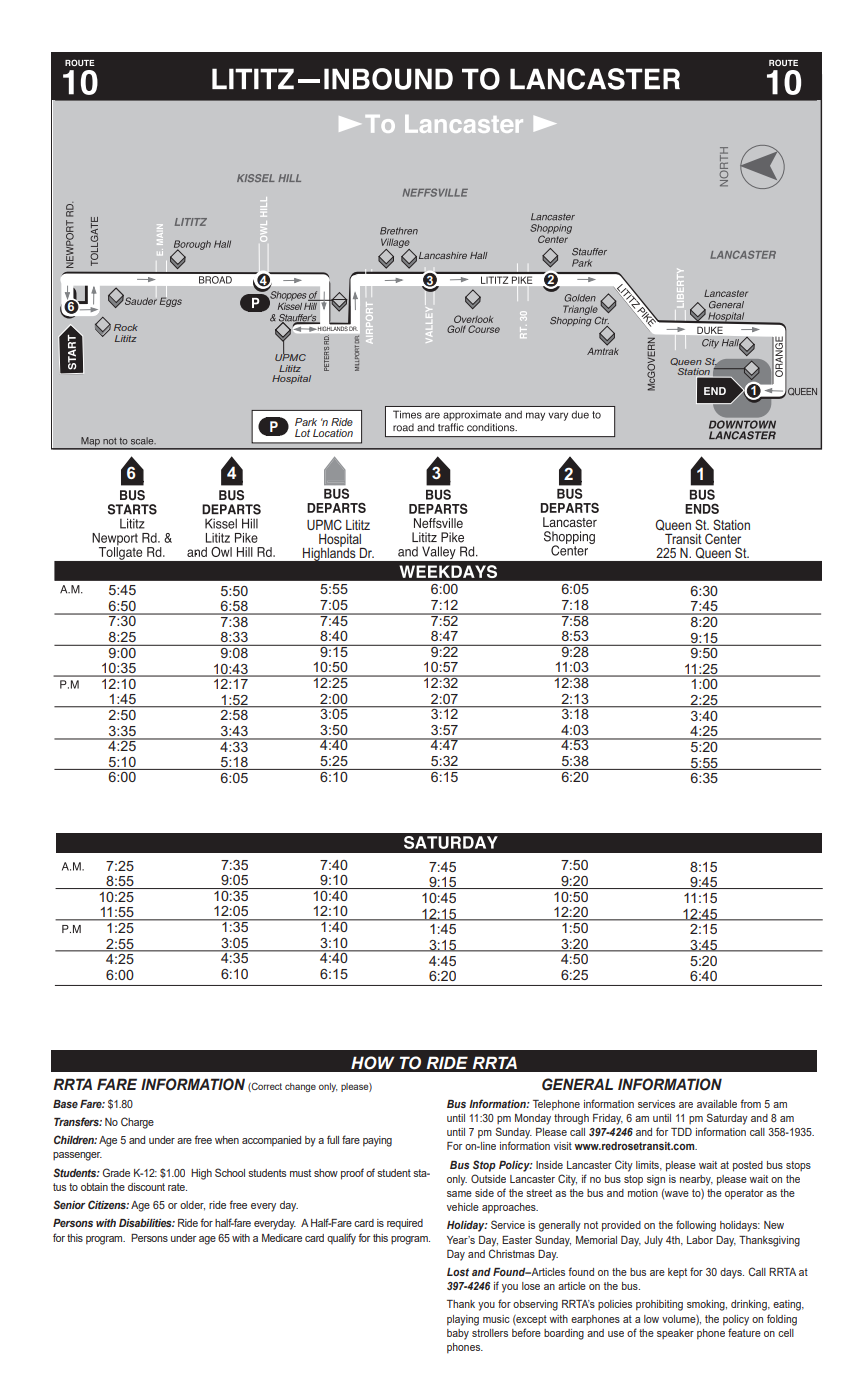  I want to click on Center, so click(723, 538).
